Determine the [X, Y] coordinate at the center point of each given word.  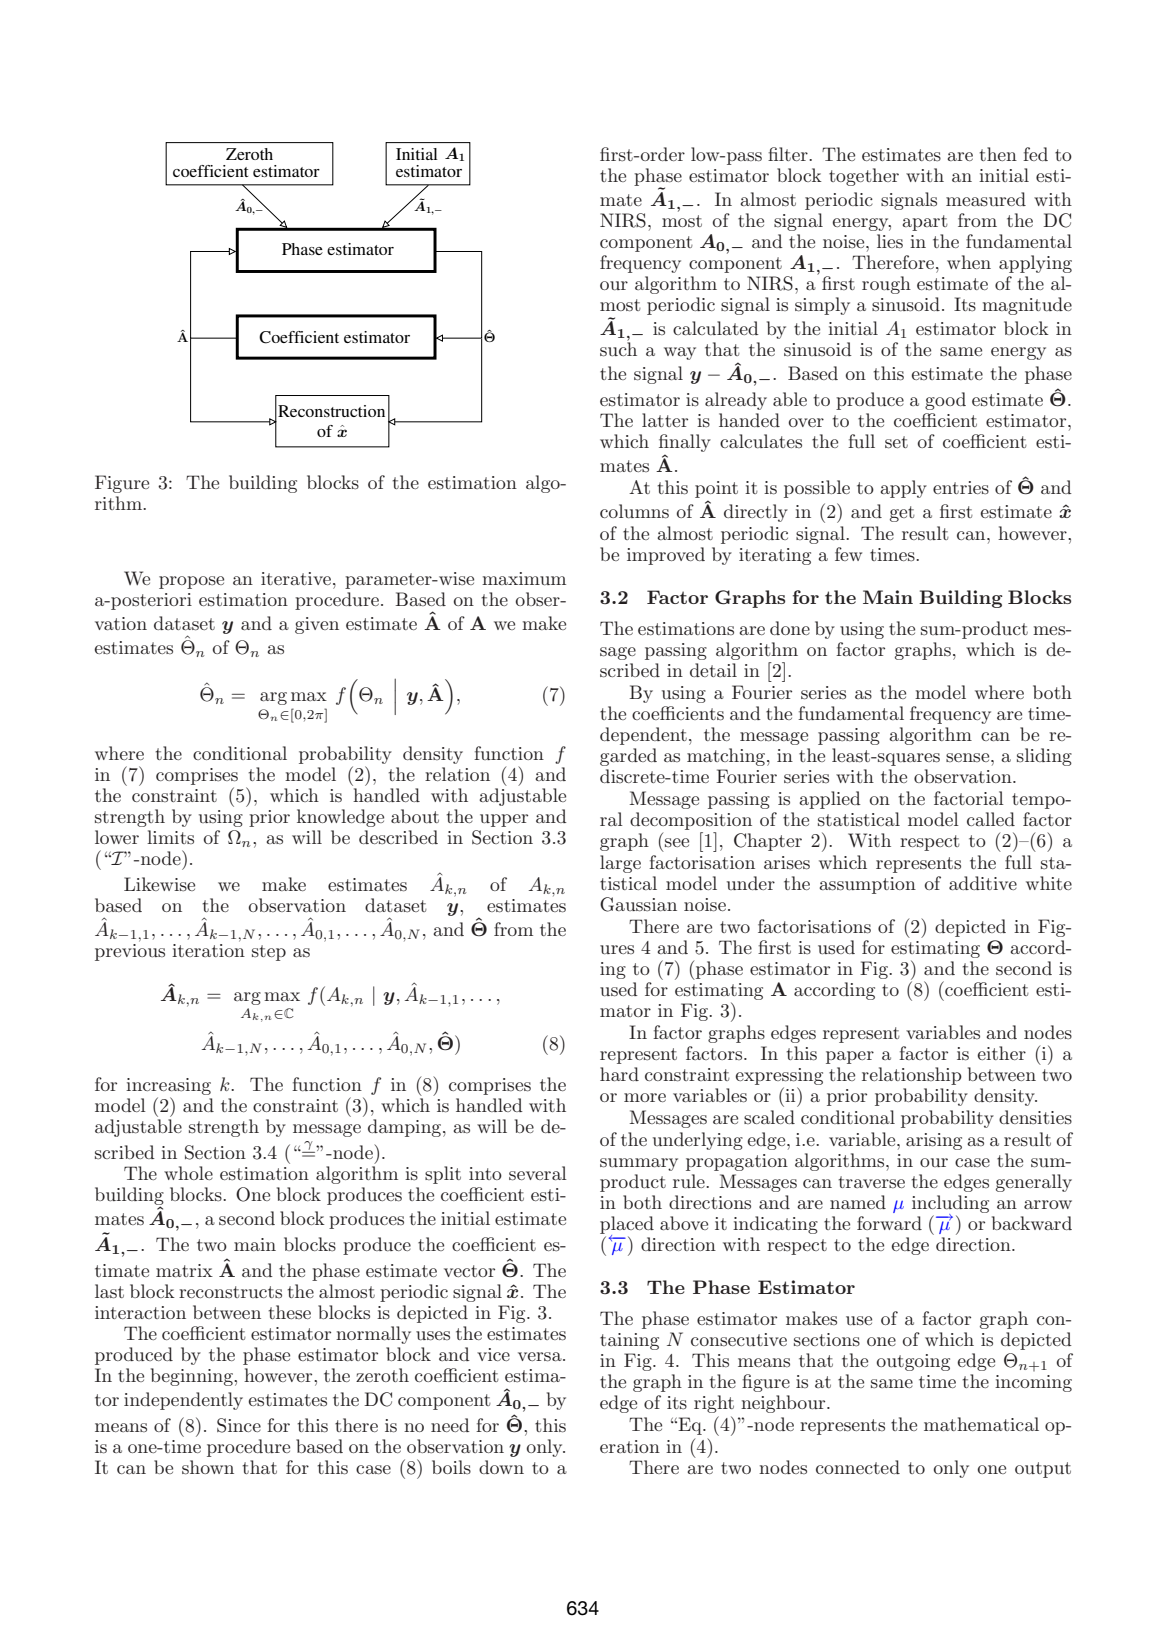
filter [789, 154]
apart [925, 223]
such [618, 348]
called [991, 819]
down [501, 1467]
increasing [168, 1088]
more [645, 1097]
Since [239, 1425]
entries [961, 487]
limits [170, 837]
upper [504, 820]
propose [191, 582]
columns [634, 511]
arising [934, 1141]
